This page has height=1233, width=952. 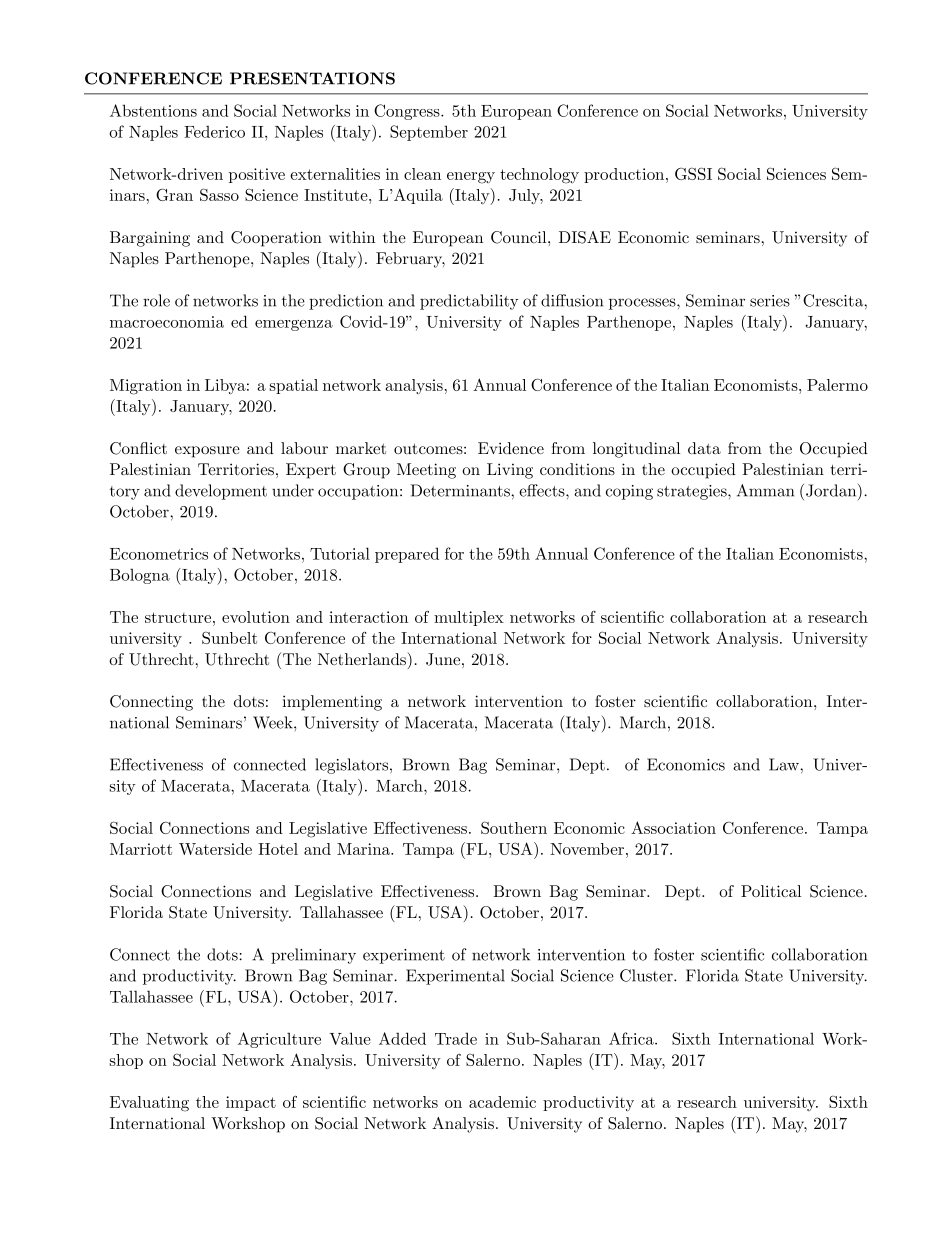 I want to click on Law, so click(x=785, y=764).
